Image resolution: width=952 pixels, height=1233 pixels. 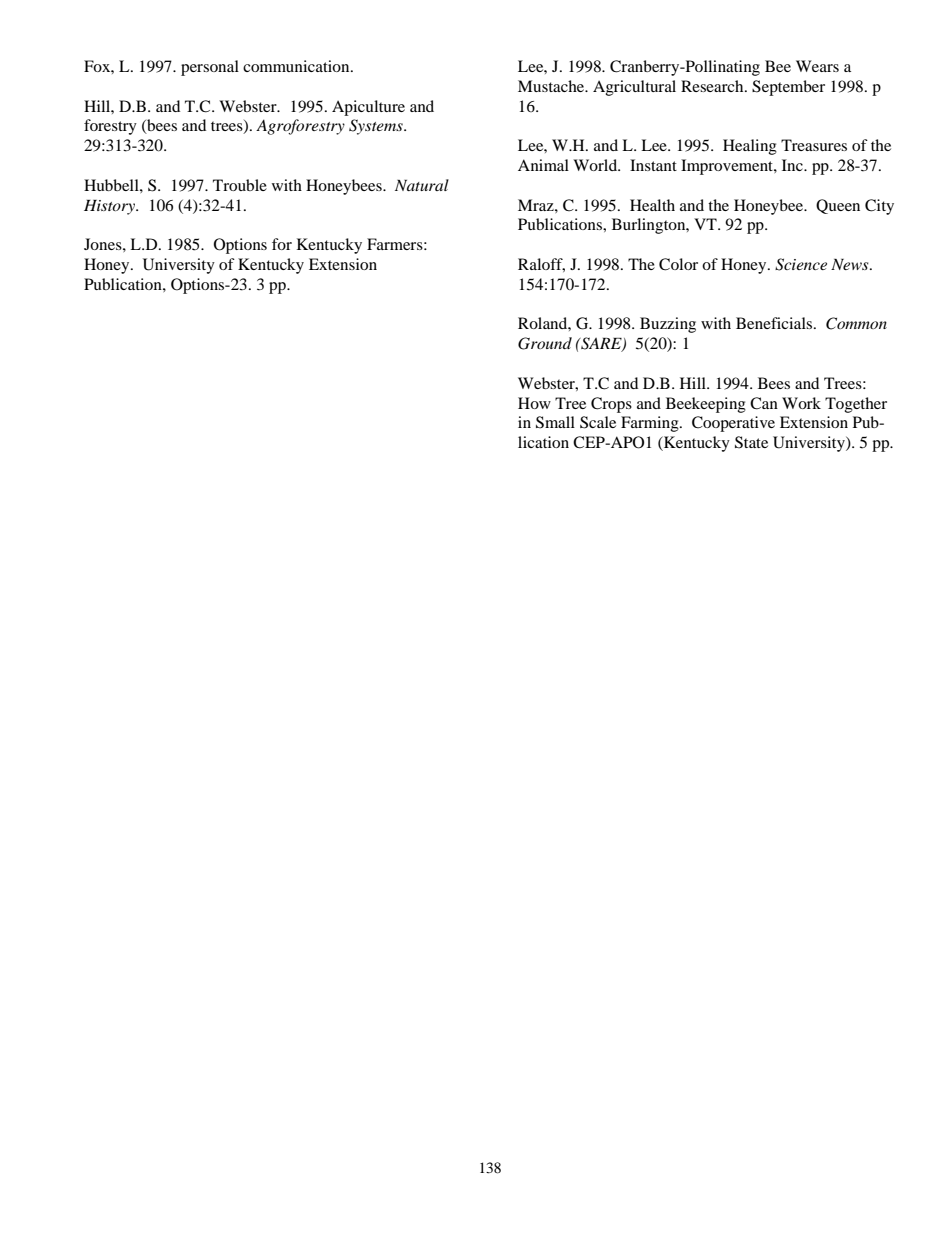 I want to click on Queen, so click(x=838, y=206).
